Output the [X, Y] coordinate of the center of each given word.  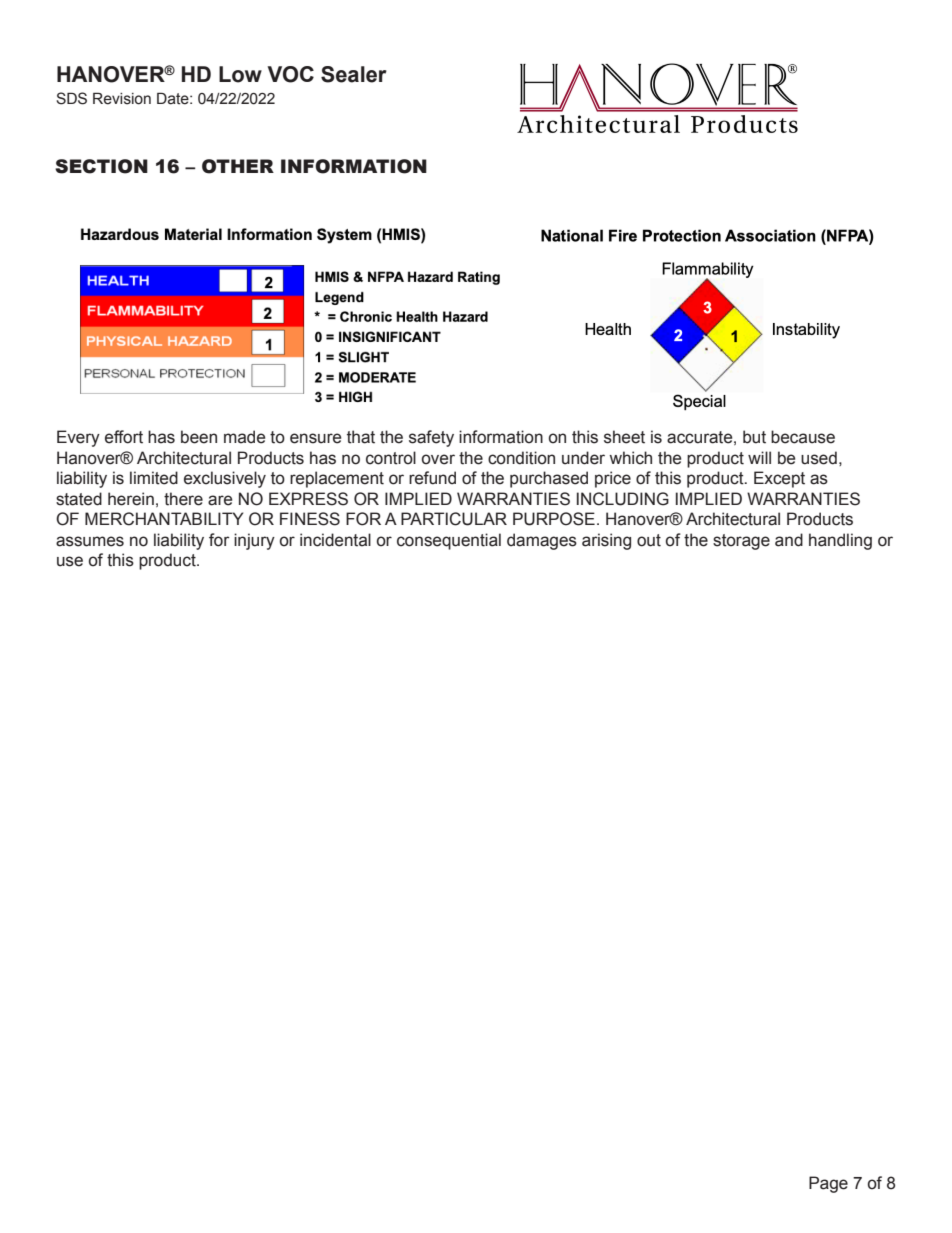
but [754, 437]
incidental [335, 540]
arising [606, 541]
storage [741, 542]
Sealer [354, 74]
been [199, 437]
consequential [449, 541]
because [803, 437]
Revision [122, 98]
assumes [90, 541]
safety [431, 438]
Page [828, 1184]
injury [254, 541]
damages [542, 541]
